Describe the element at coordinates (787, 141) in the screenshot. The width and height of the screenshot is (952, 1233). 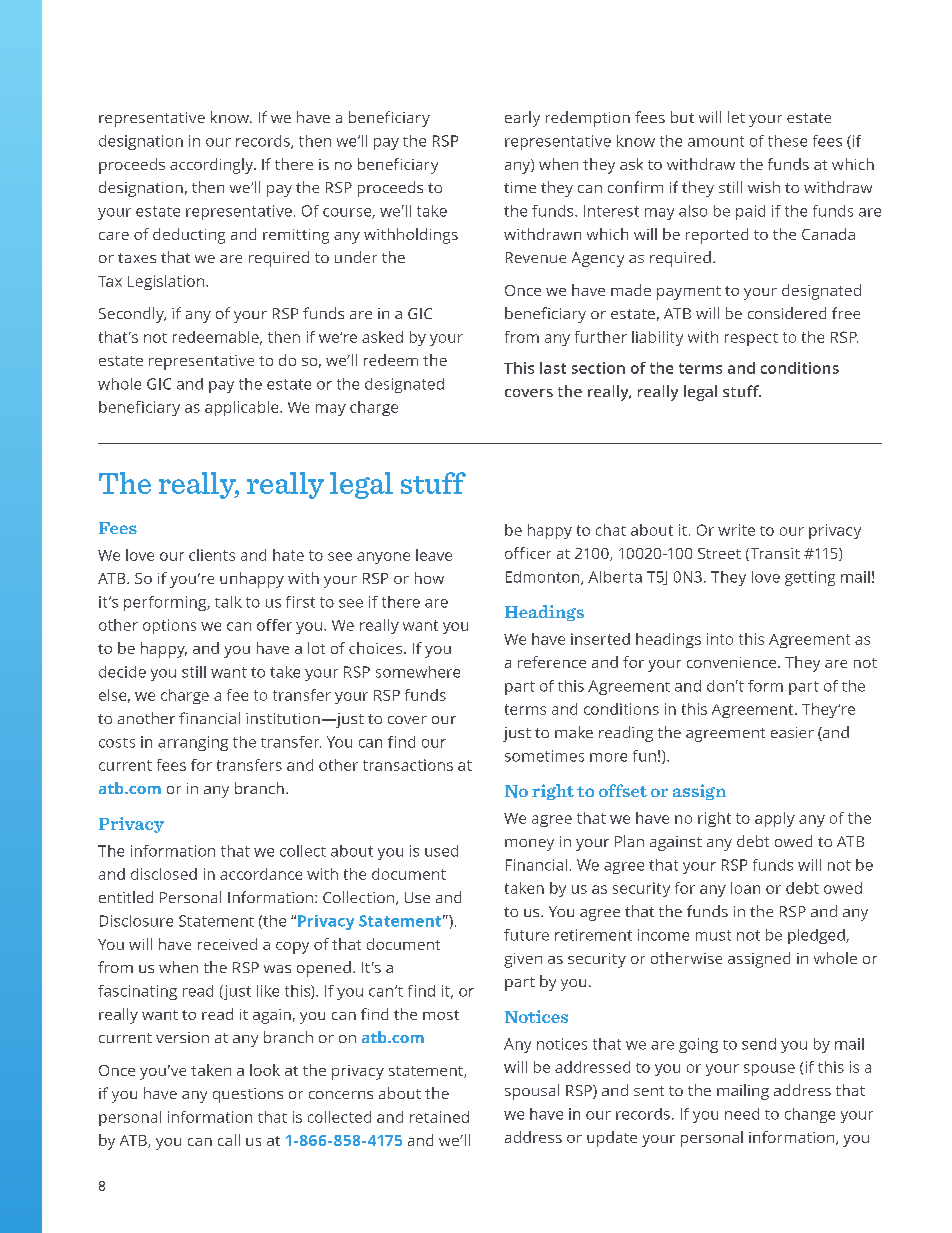
I see `these` at that location.
